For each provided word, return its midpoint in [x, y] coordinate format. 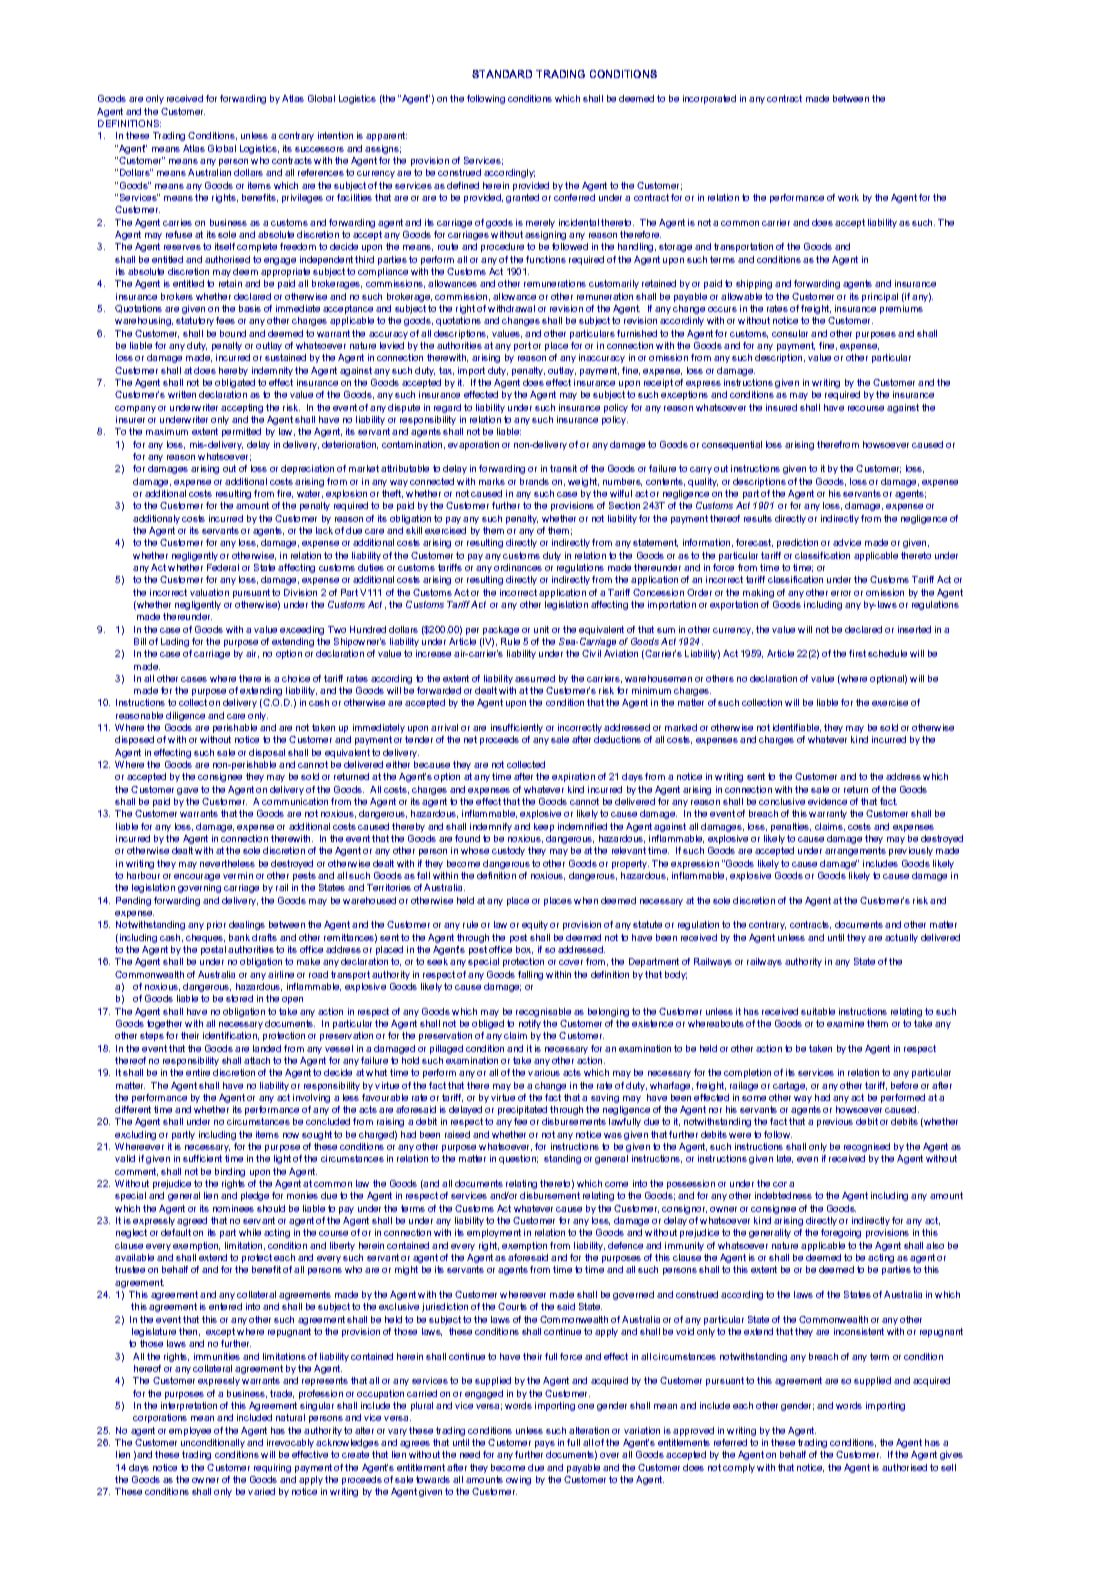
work [848, 197]
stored [239, 998]
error [841, 593]
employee [190, 1431]
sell [948, 1467]
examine [845, 1023]
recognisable [543, 1012]
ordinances [518, 567]
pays [545, 1444]
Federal [223, 567]
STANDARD [502, 74]
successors [319, 149]
